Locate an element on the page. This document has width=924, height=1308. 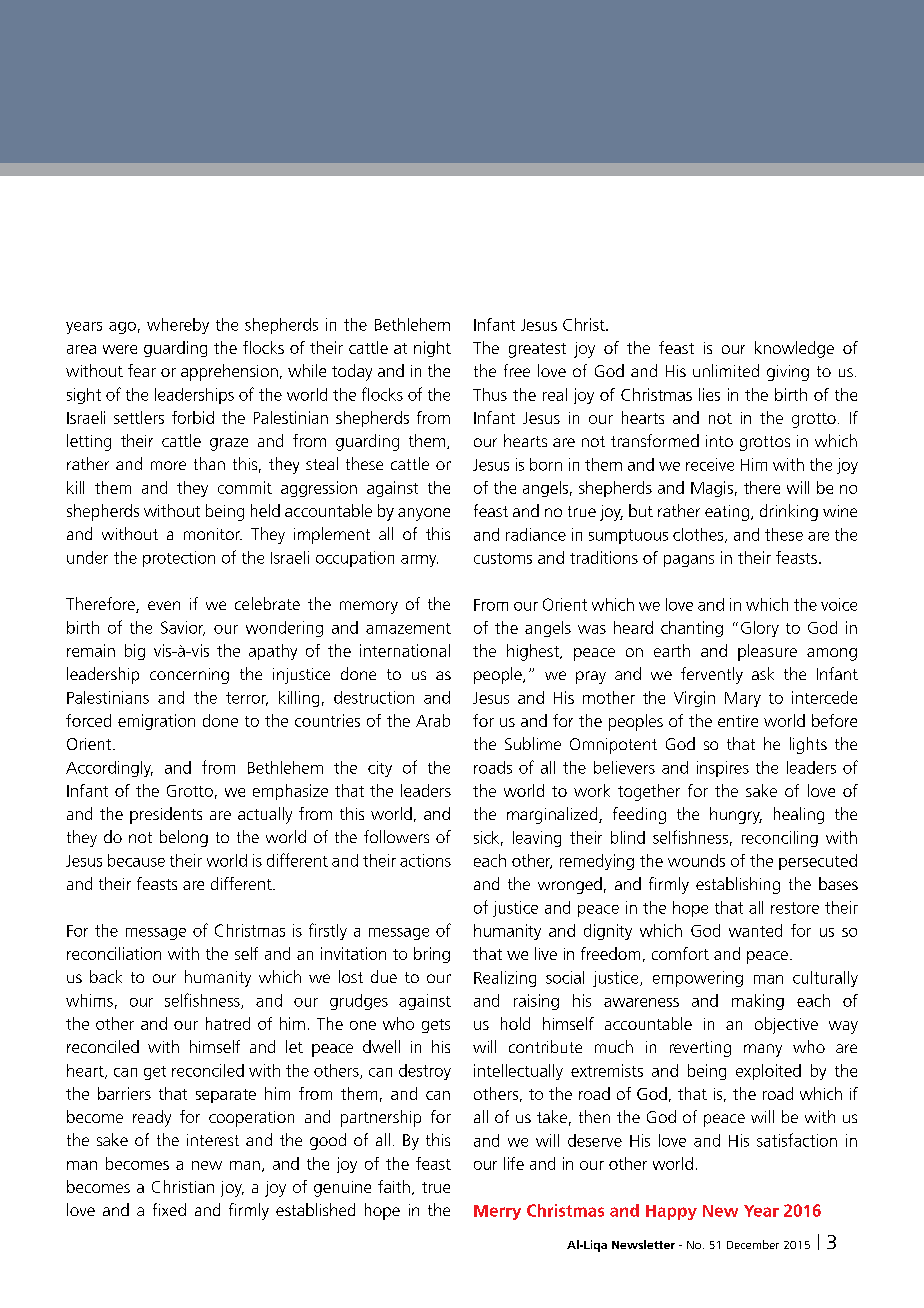
unlimited is located at coordinates (726, 370).
